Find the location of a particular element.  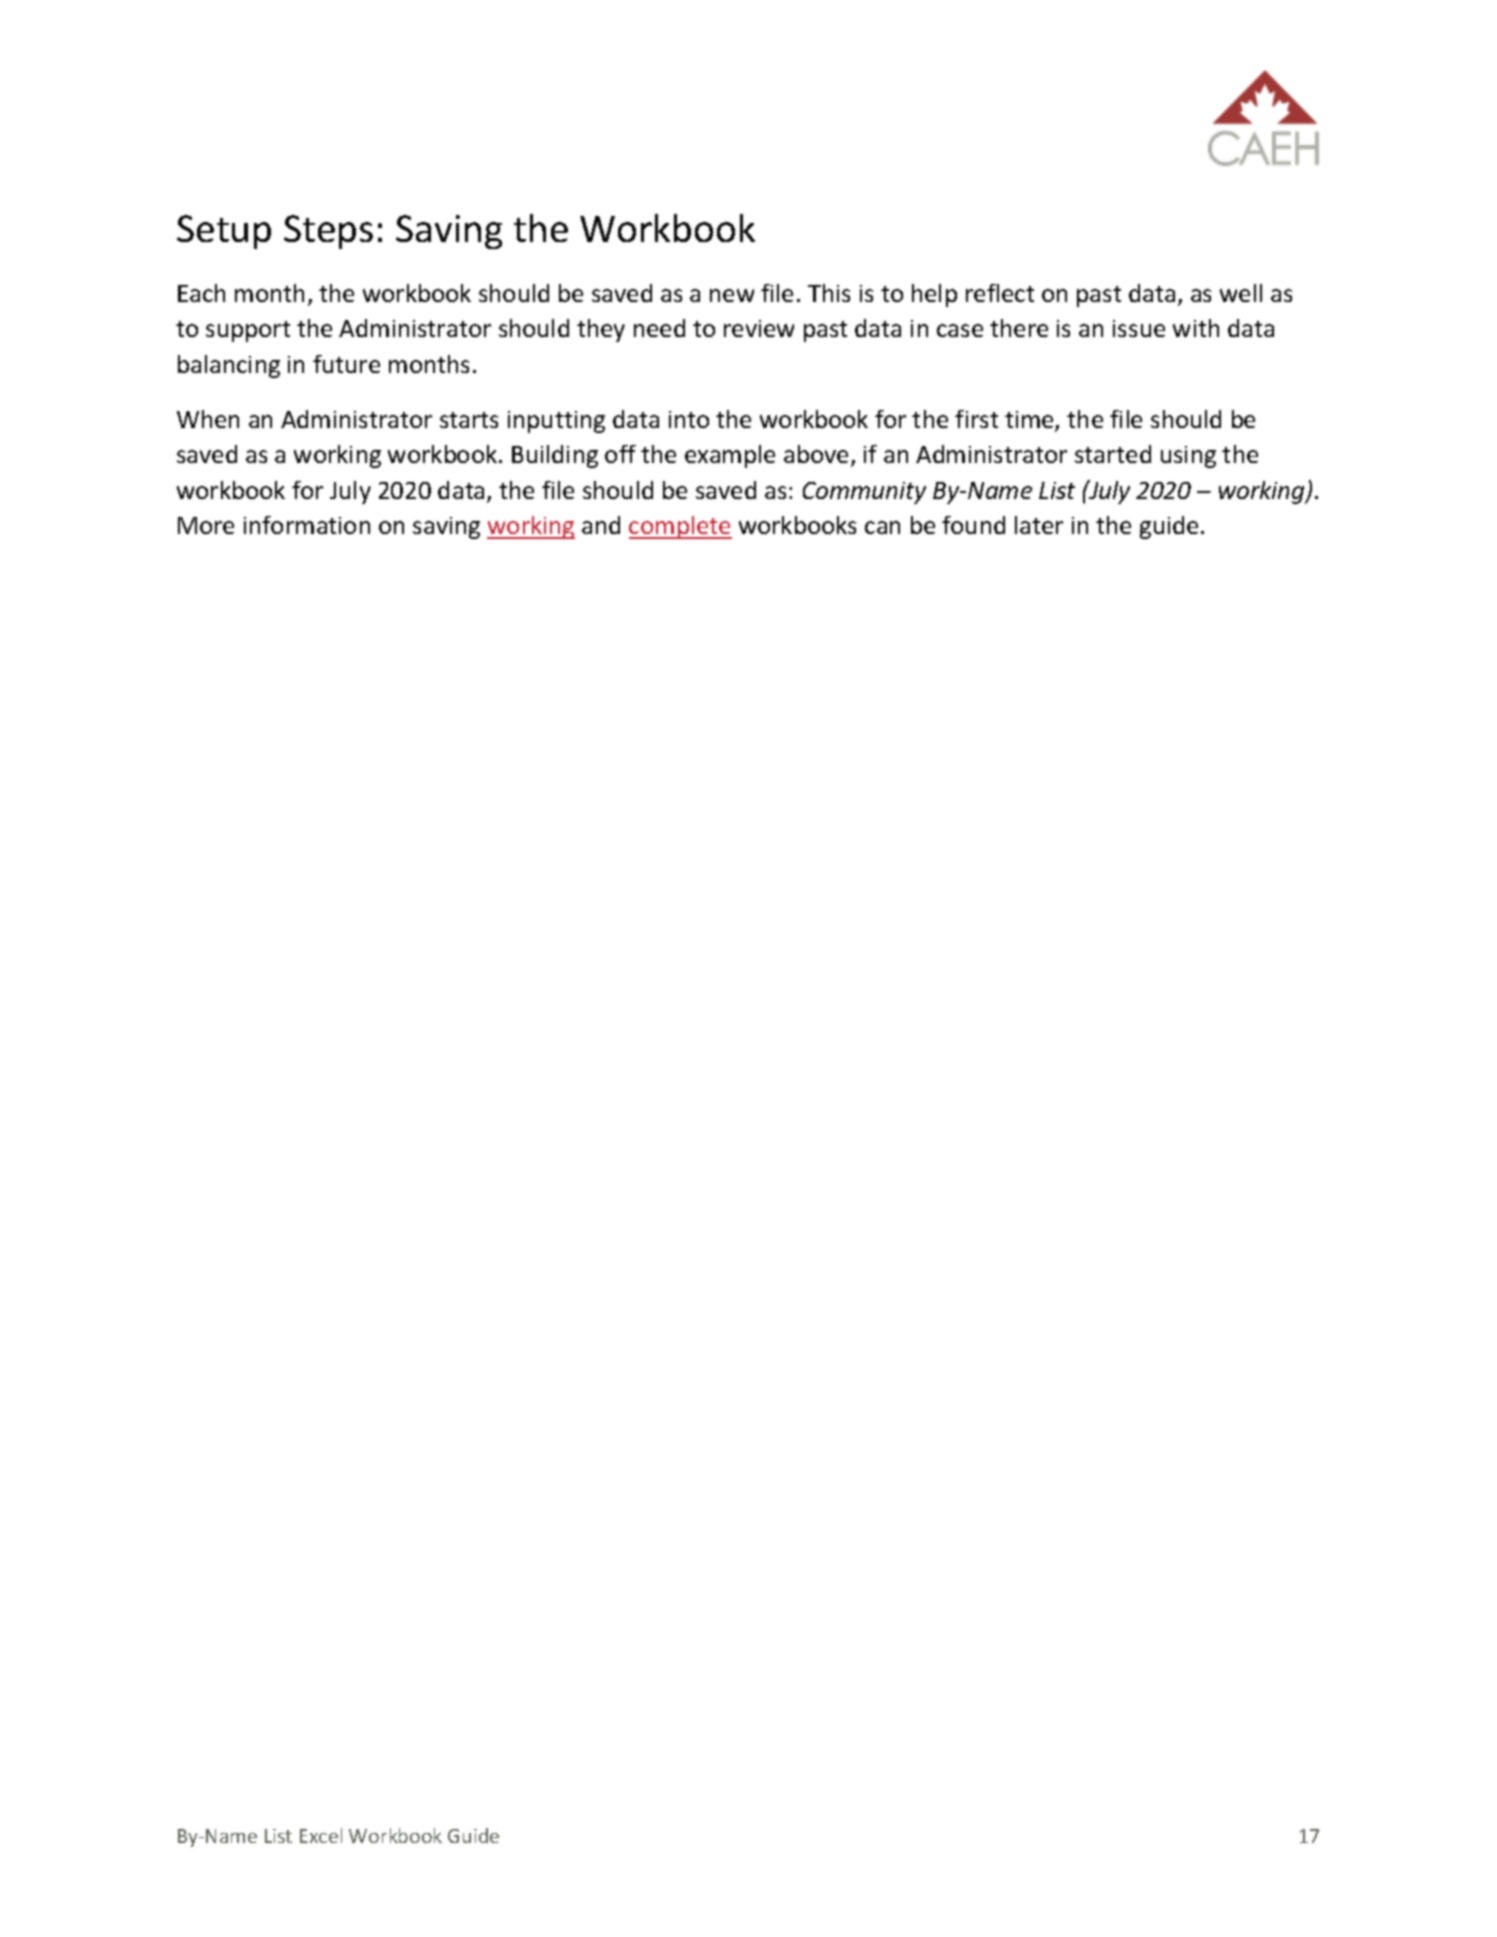

new is located at coordinates (732, 295).
